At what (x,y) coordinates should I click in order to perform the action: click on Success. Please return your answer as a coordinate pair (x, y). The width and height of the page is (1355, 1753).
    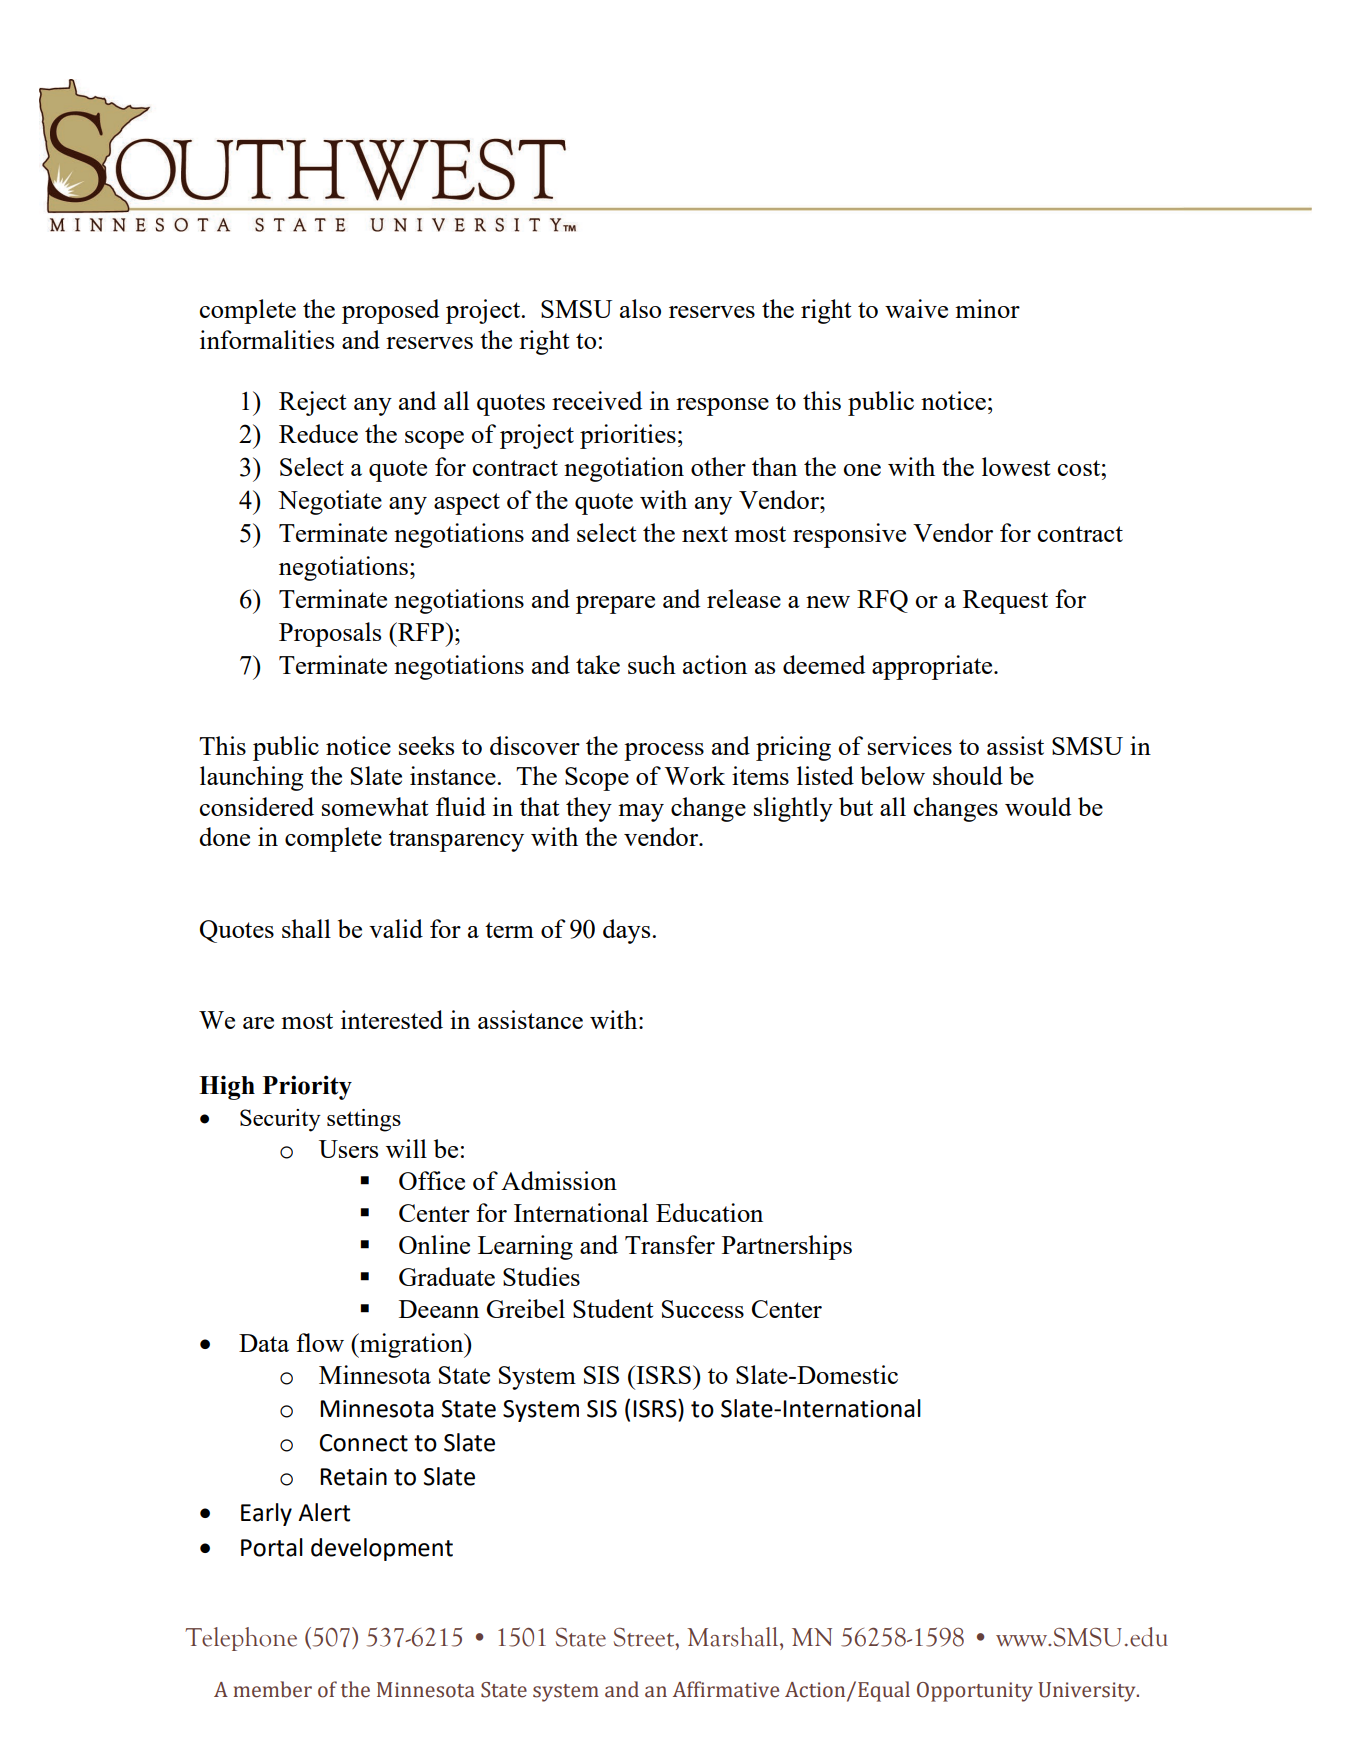
    Looking at the image, I should click on (703, 1309).
